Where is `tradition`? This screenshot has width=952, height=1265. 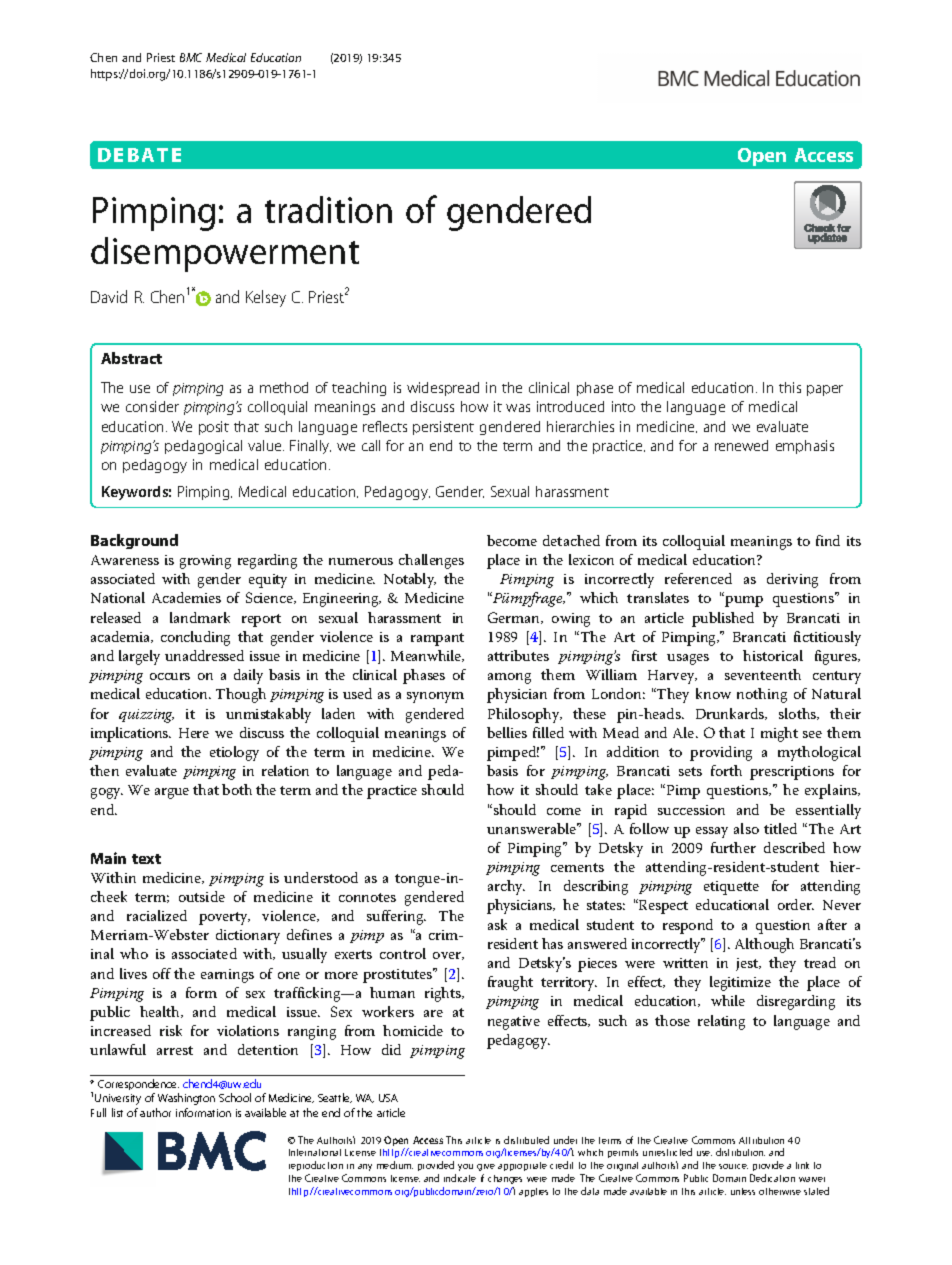 tradition is located at coordinates (328, 209).
